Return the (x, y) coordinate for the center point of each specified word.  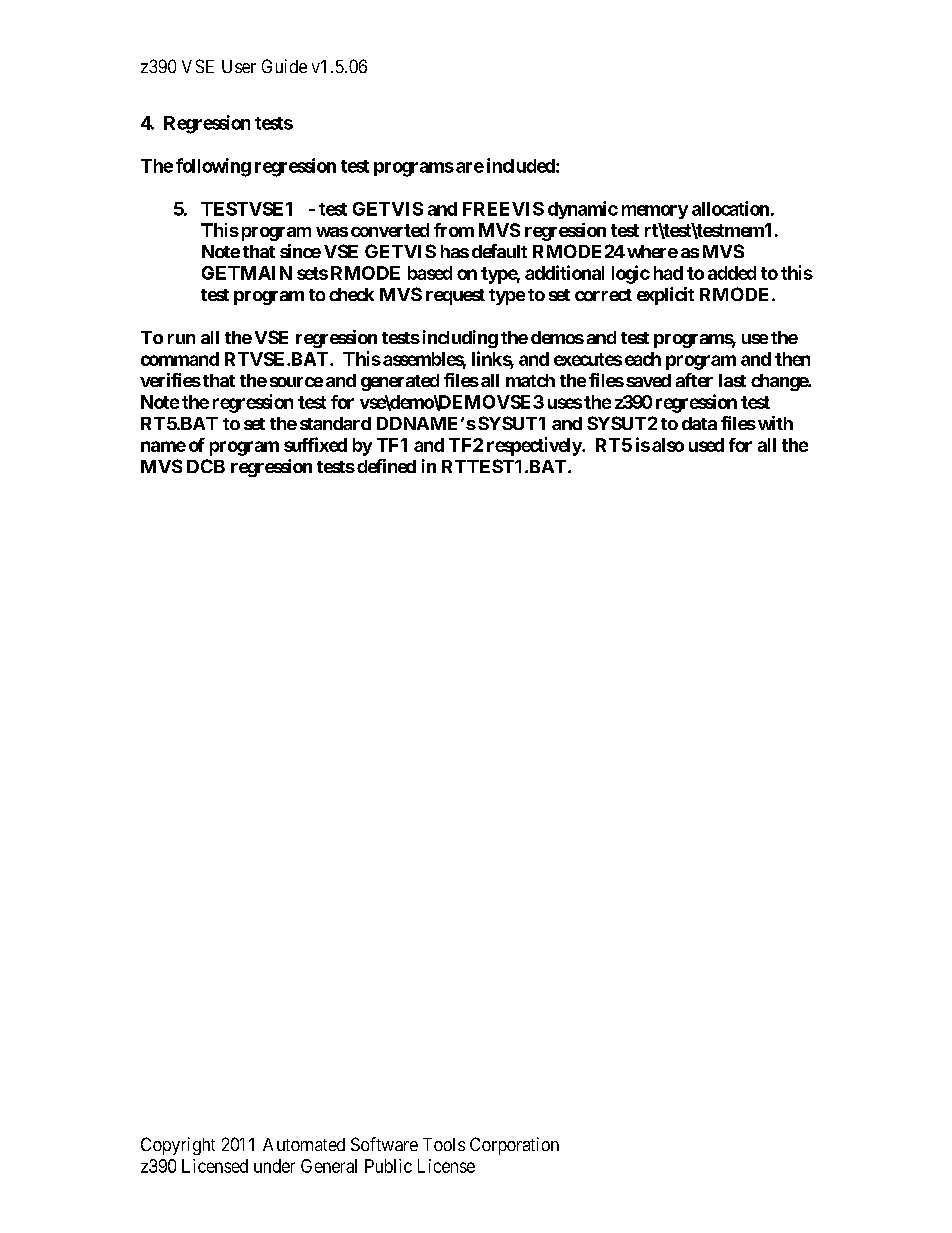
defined (386, 466)
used (706, 445)
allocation (730, 208)
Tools (444, 1144)
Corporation (514, 1146)
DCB (206, 466)
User (239, 66)
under (274, 1166)
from (454, 230)
